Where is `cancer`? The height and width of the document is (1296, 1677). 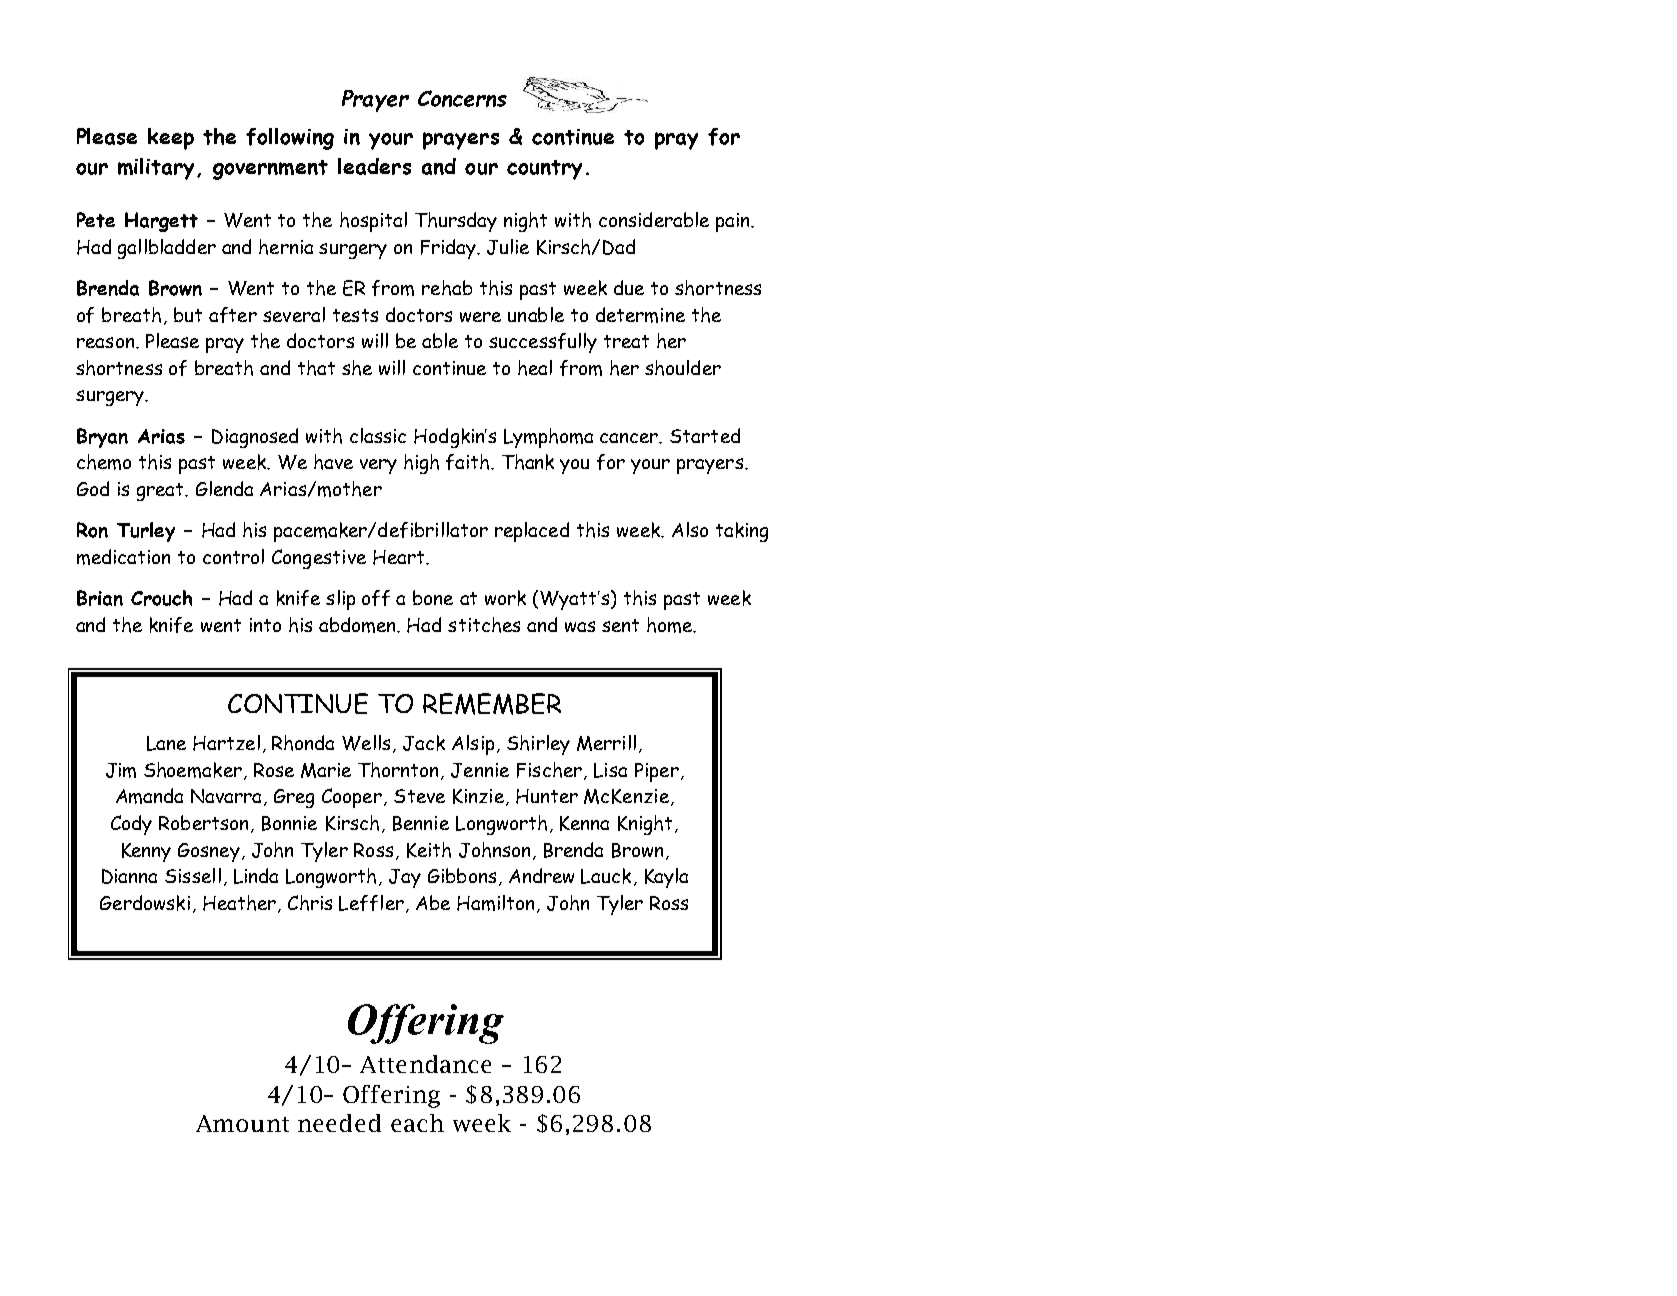
cancer is located at coordinates (630, 438).
